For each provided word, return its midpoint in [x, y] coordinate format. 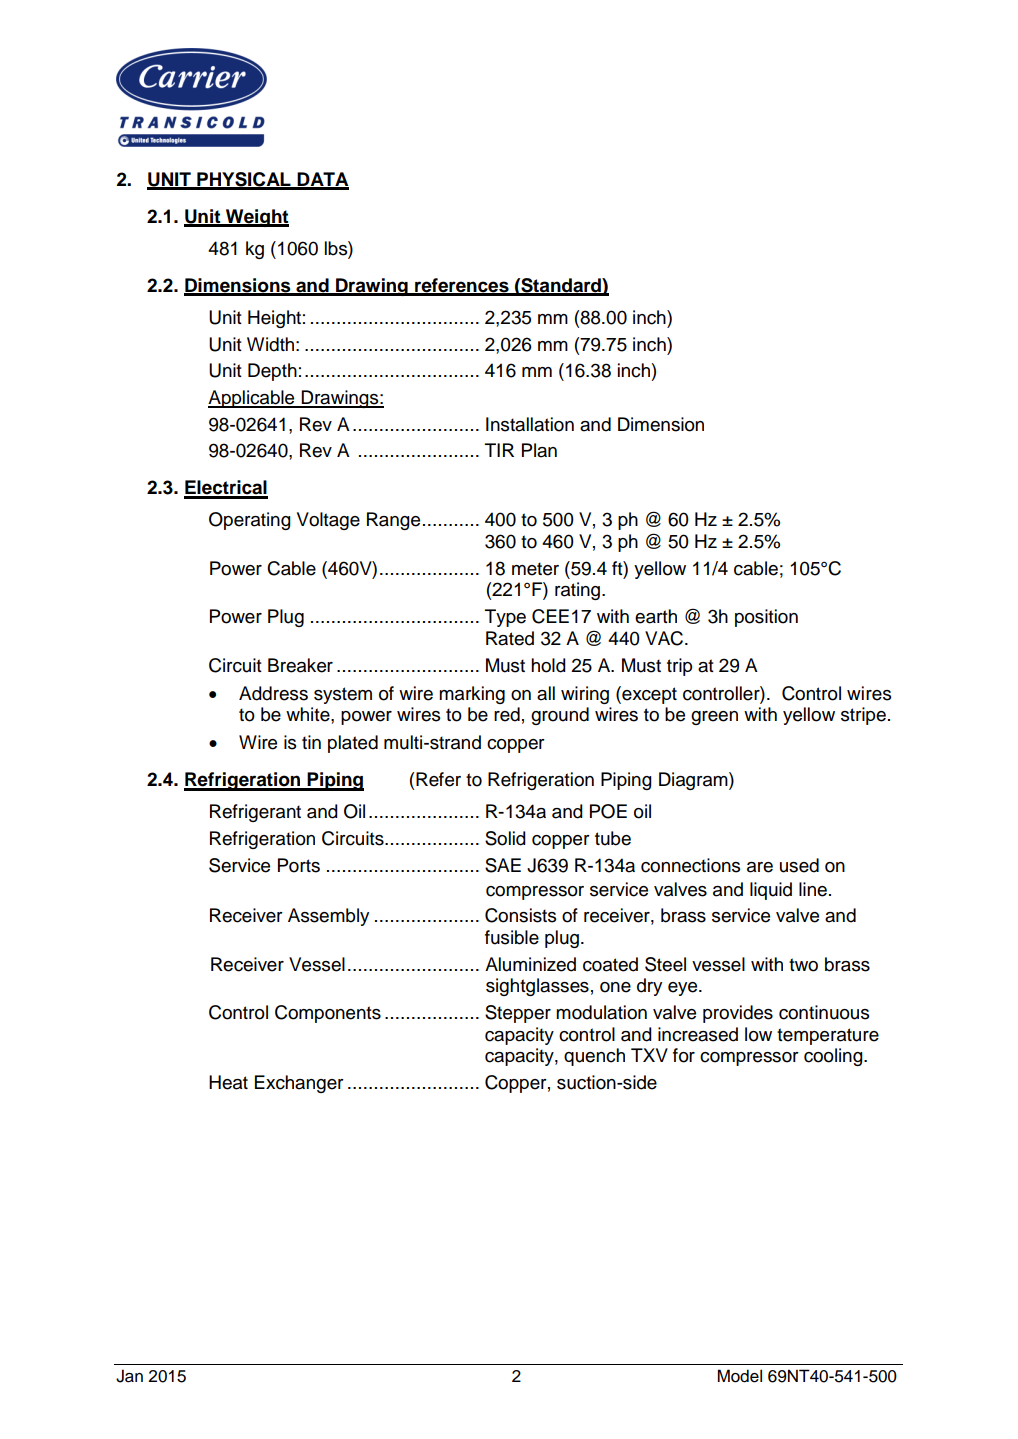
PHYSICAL [244, 180]
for [684, 1055]
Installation [530, 424]
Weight [256, 218]
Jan [129, 1376]
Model [739, 1376]
